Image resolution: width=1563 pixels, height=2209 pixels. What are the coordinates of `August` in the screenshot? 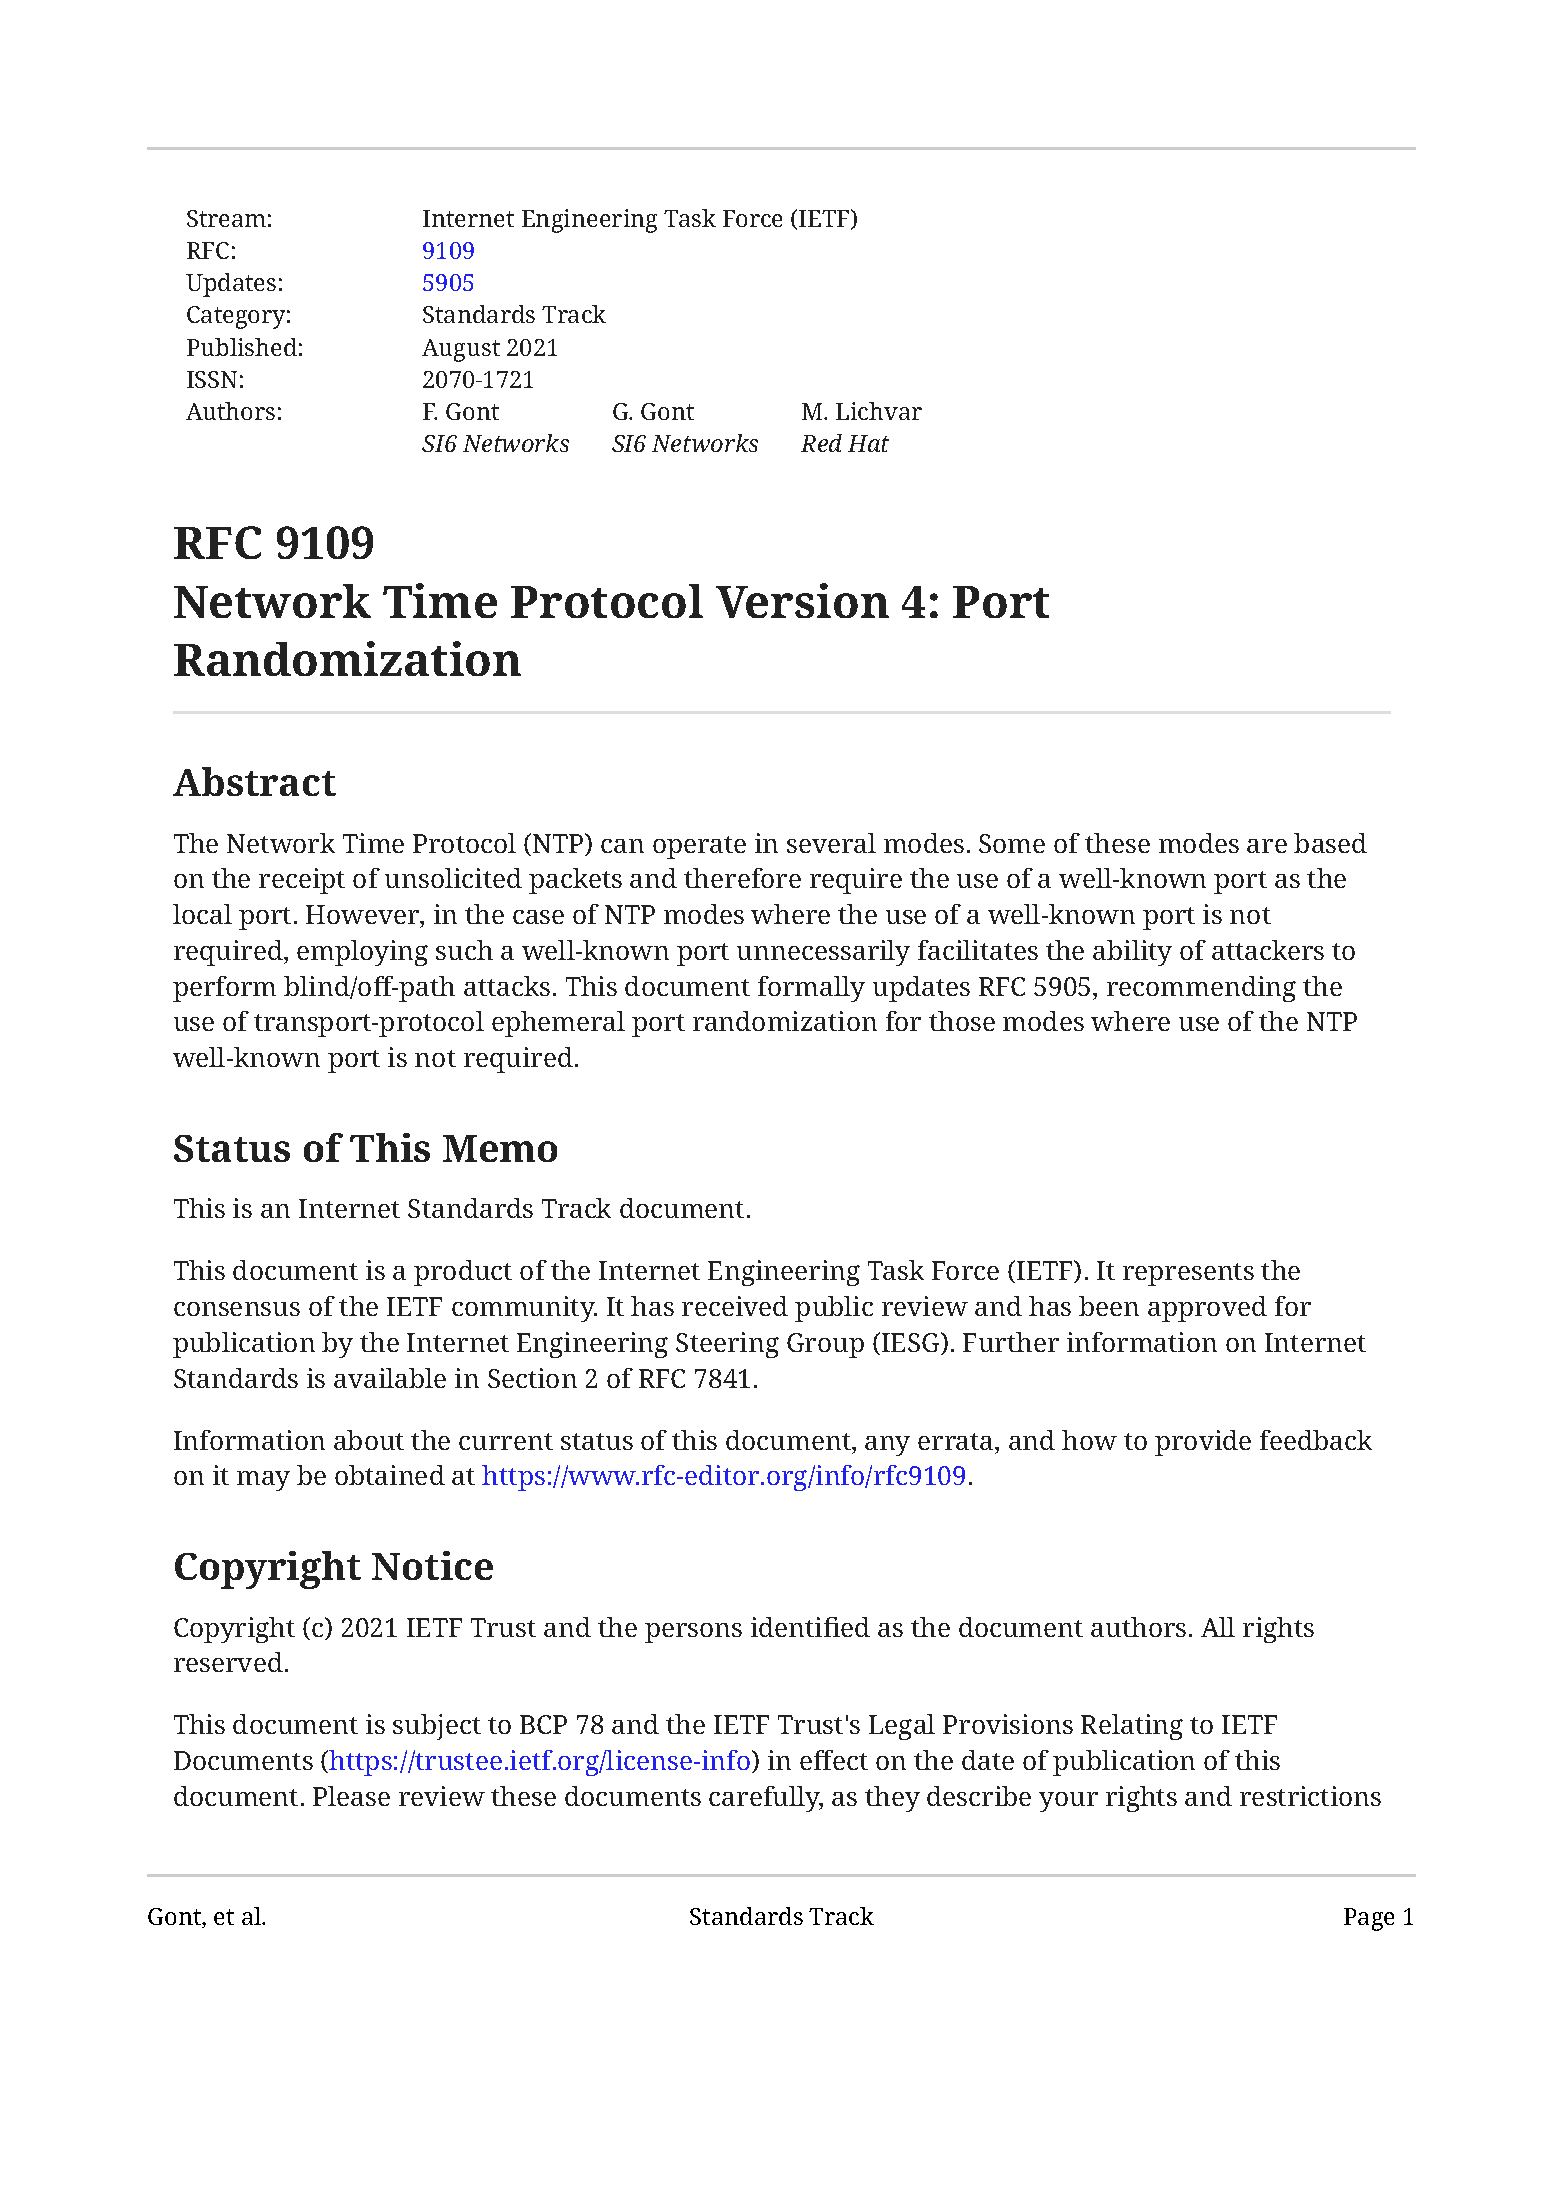 It's located at (461, 350).
